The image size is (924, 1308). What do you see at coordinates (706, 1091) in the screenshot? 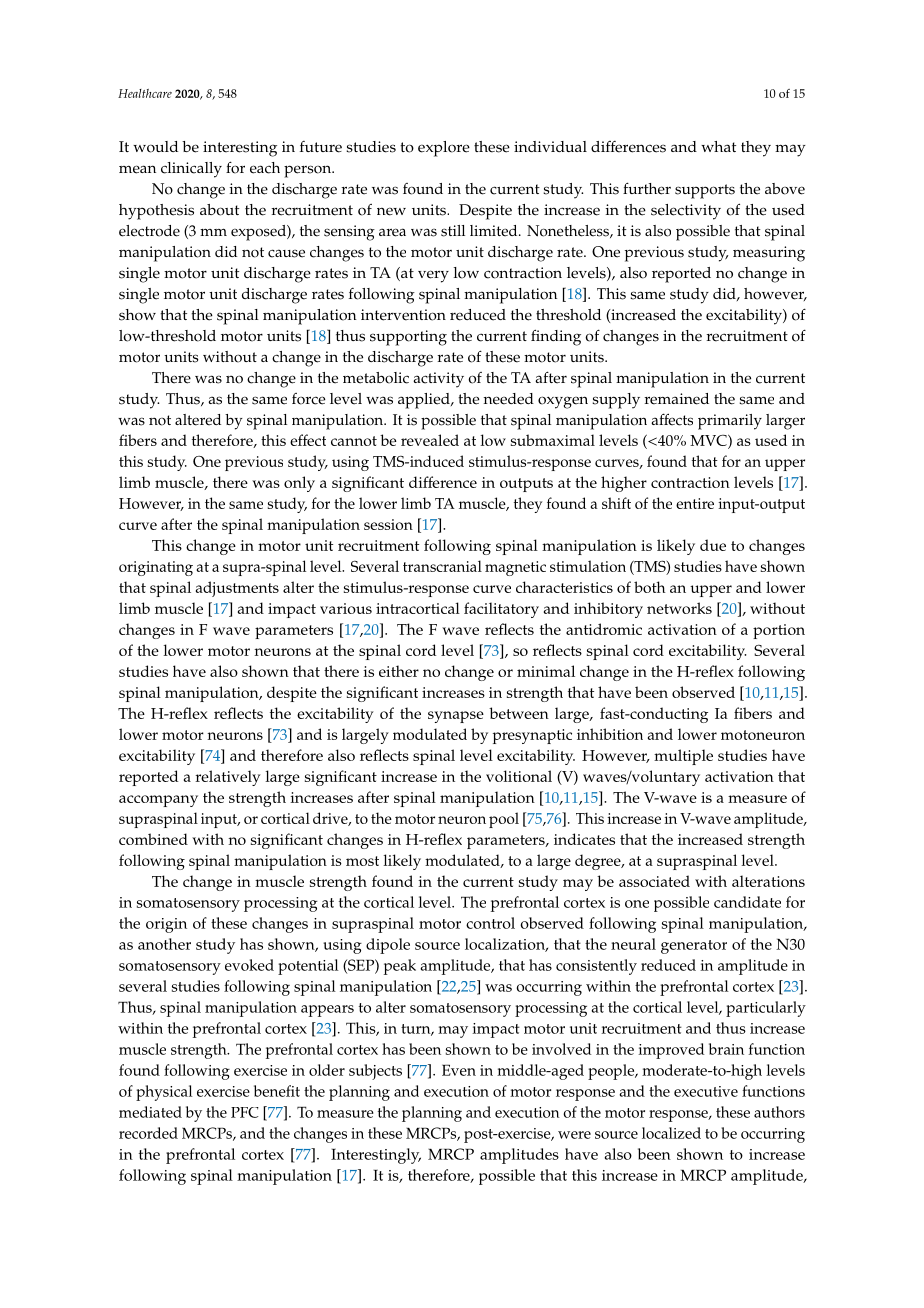
I see `executive` at bounding box center [706, 1091].
